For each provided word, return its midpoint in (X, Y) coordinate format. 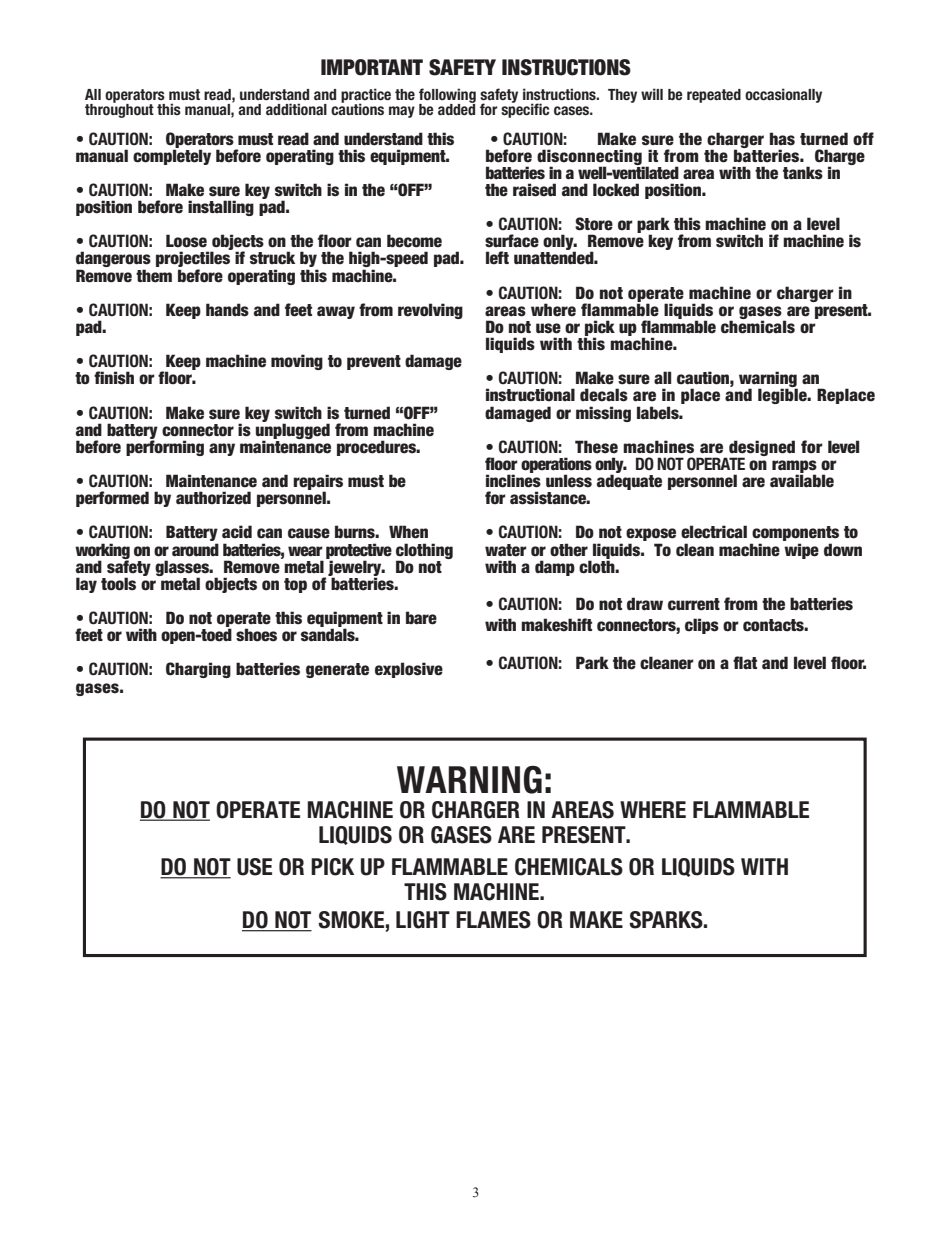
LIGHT (423, 920)
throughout (119, 110)
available (802, 480)
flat (745, 662)
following (447, 96)
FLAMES (493, 920)
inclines (513, 480)
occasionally (783, 95)
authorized (213, 498)
